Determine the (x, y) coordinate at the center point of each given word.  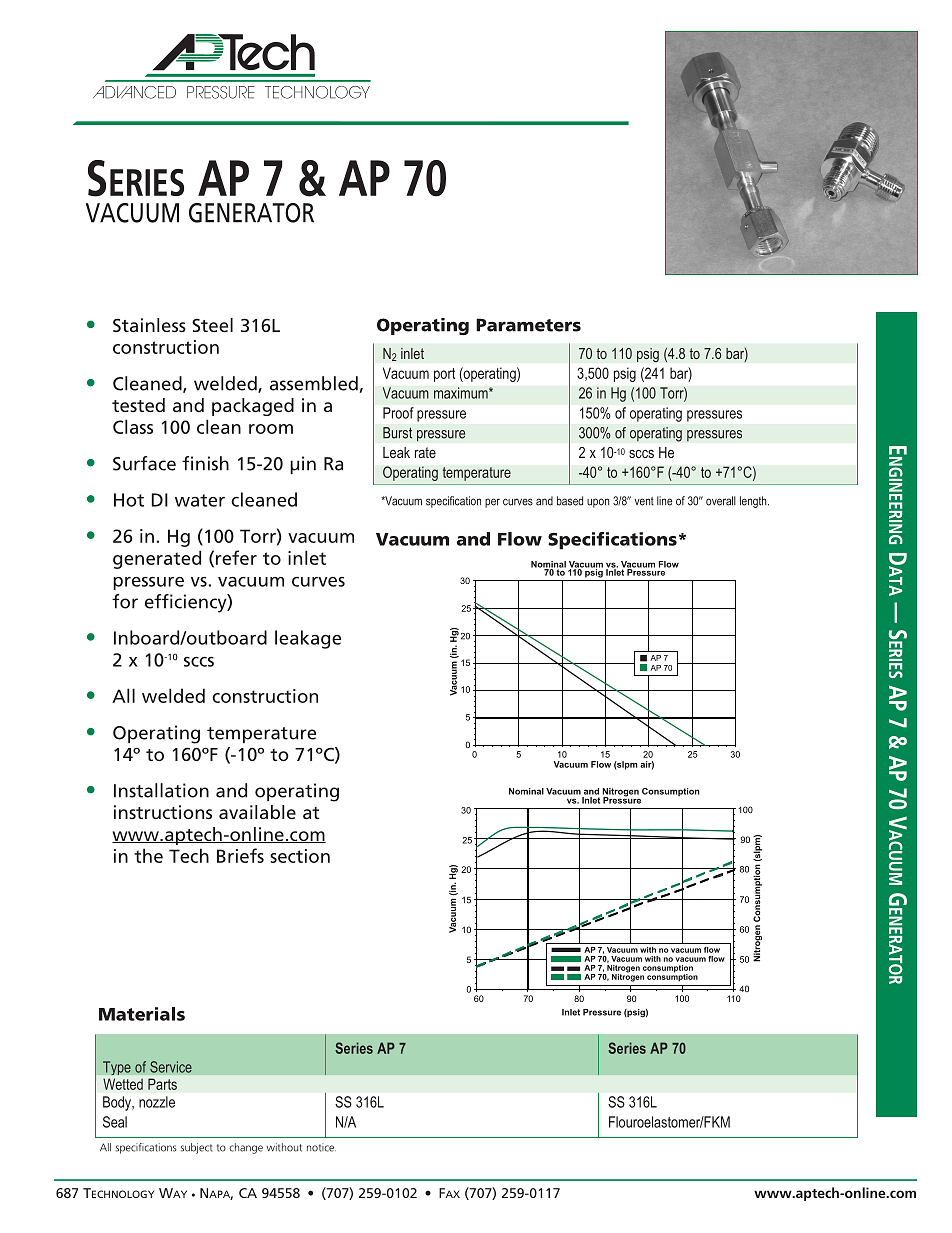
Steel (212, 325)
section (300, 856)
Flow (520, 539)
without (284, 1147)
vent (644, 501)
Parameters (528, 325)
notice (321, 1147)
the (148, 855)
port (444, 375)
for (125, 601)
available (257, 812)
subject (196, 1148)
